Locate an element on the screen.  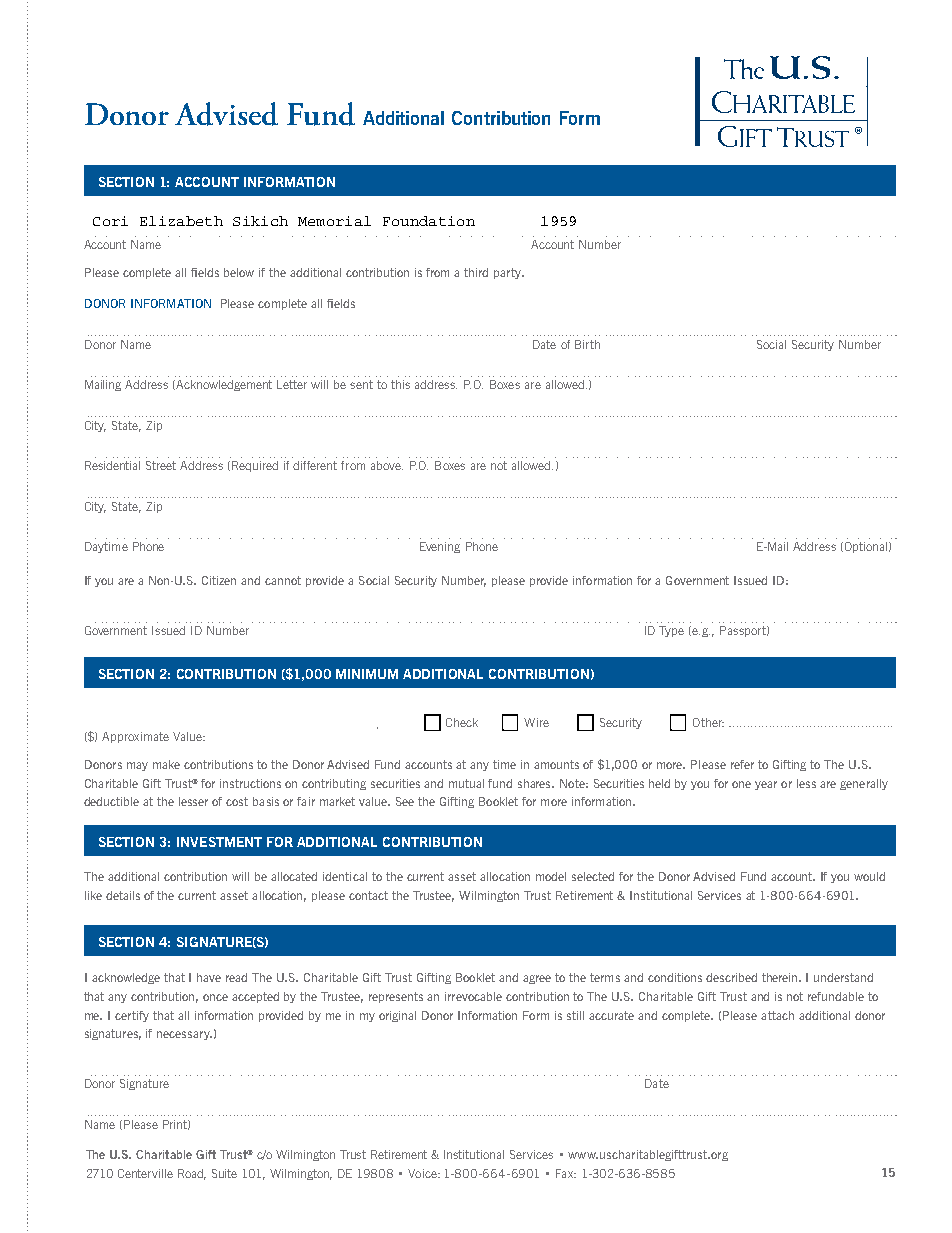
Birth is located at coordinates (587, 344).
